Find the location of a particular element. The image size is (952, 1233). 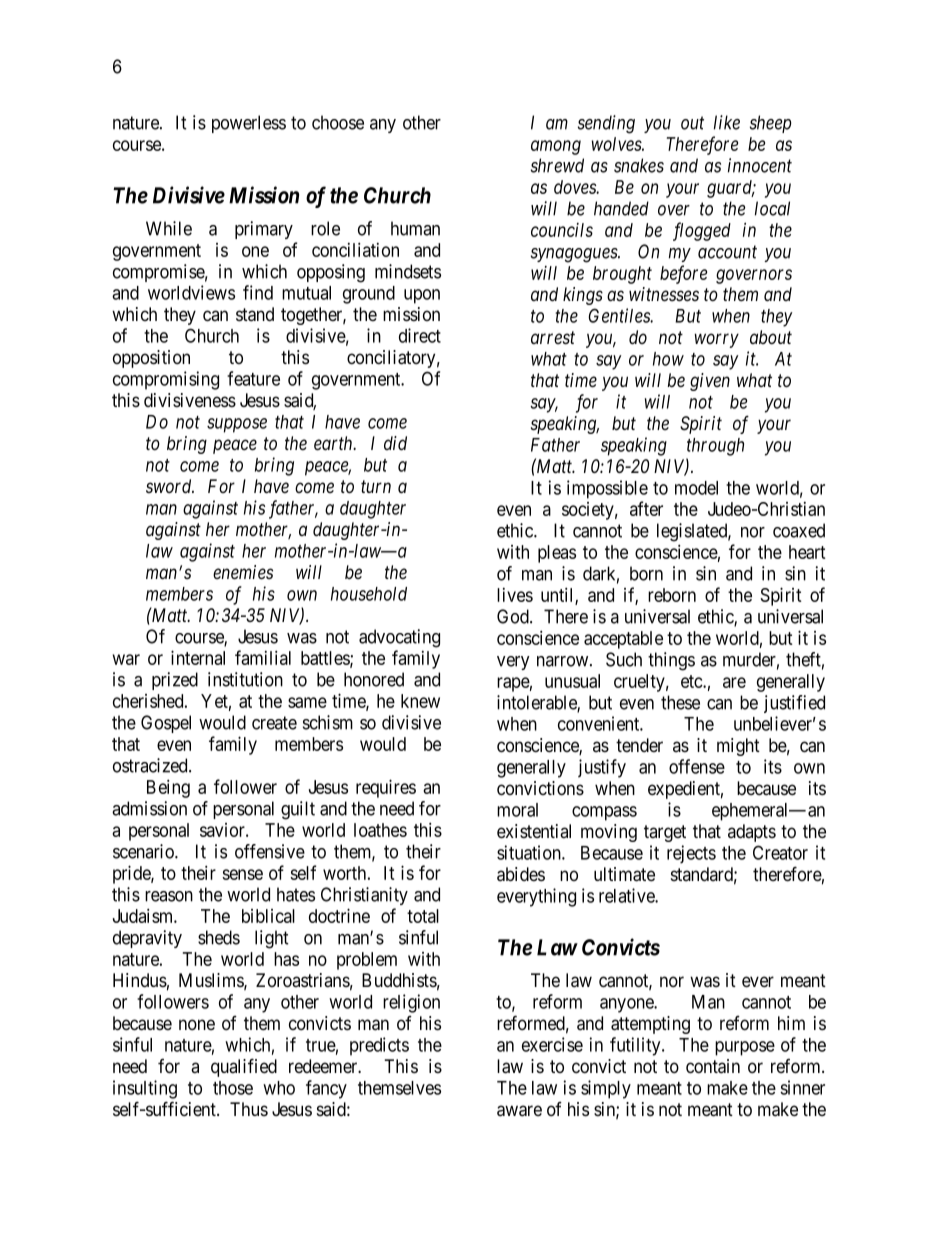

aware is located at coordinates (519, 1111).
